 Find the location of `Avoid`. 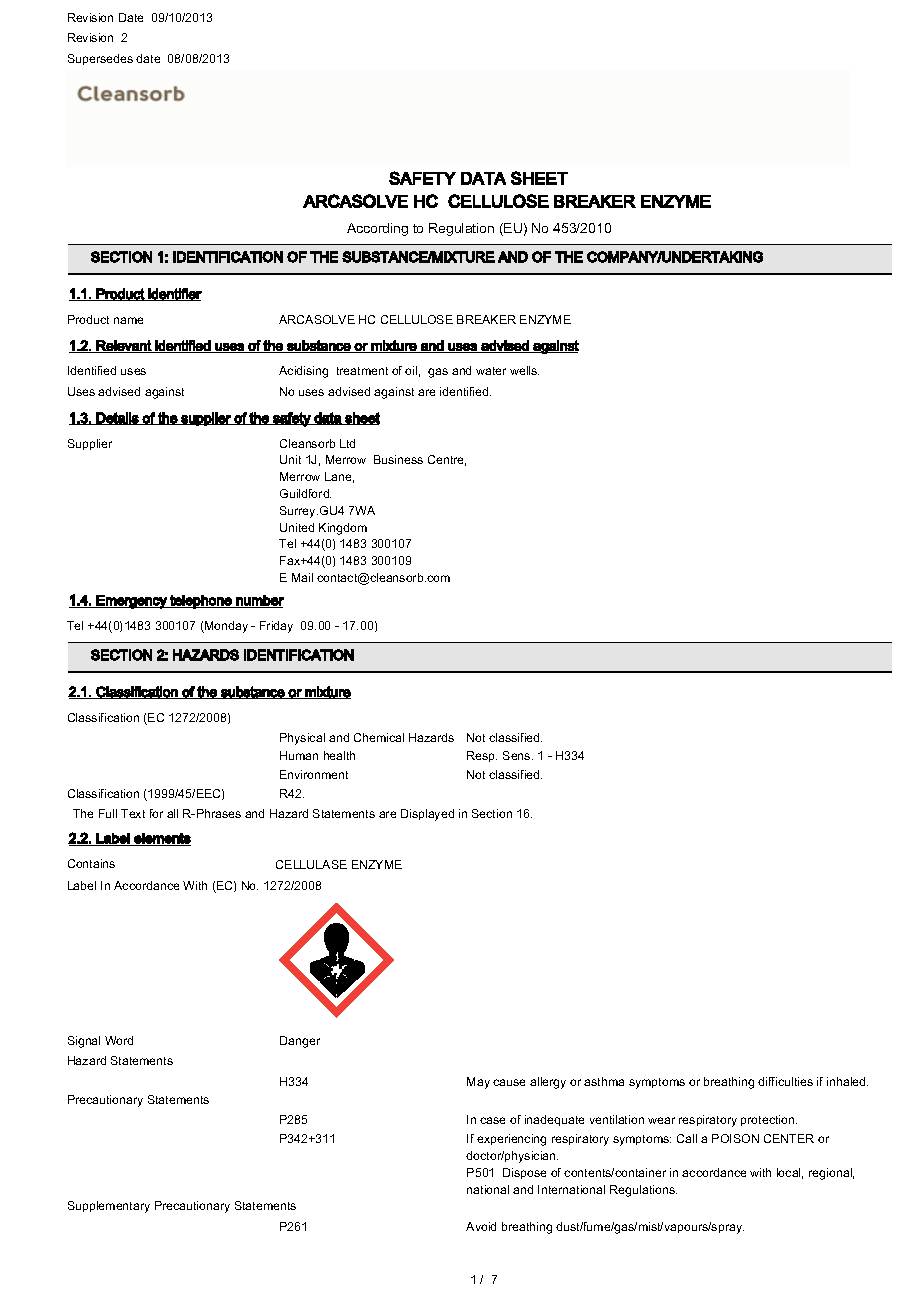

Avoid is located at coordinates (481, 1226).
